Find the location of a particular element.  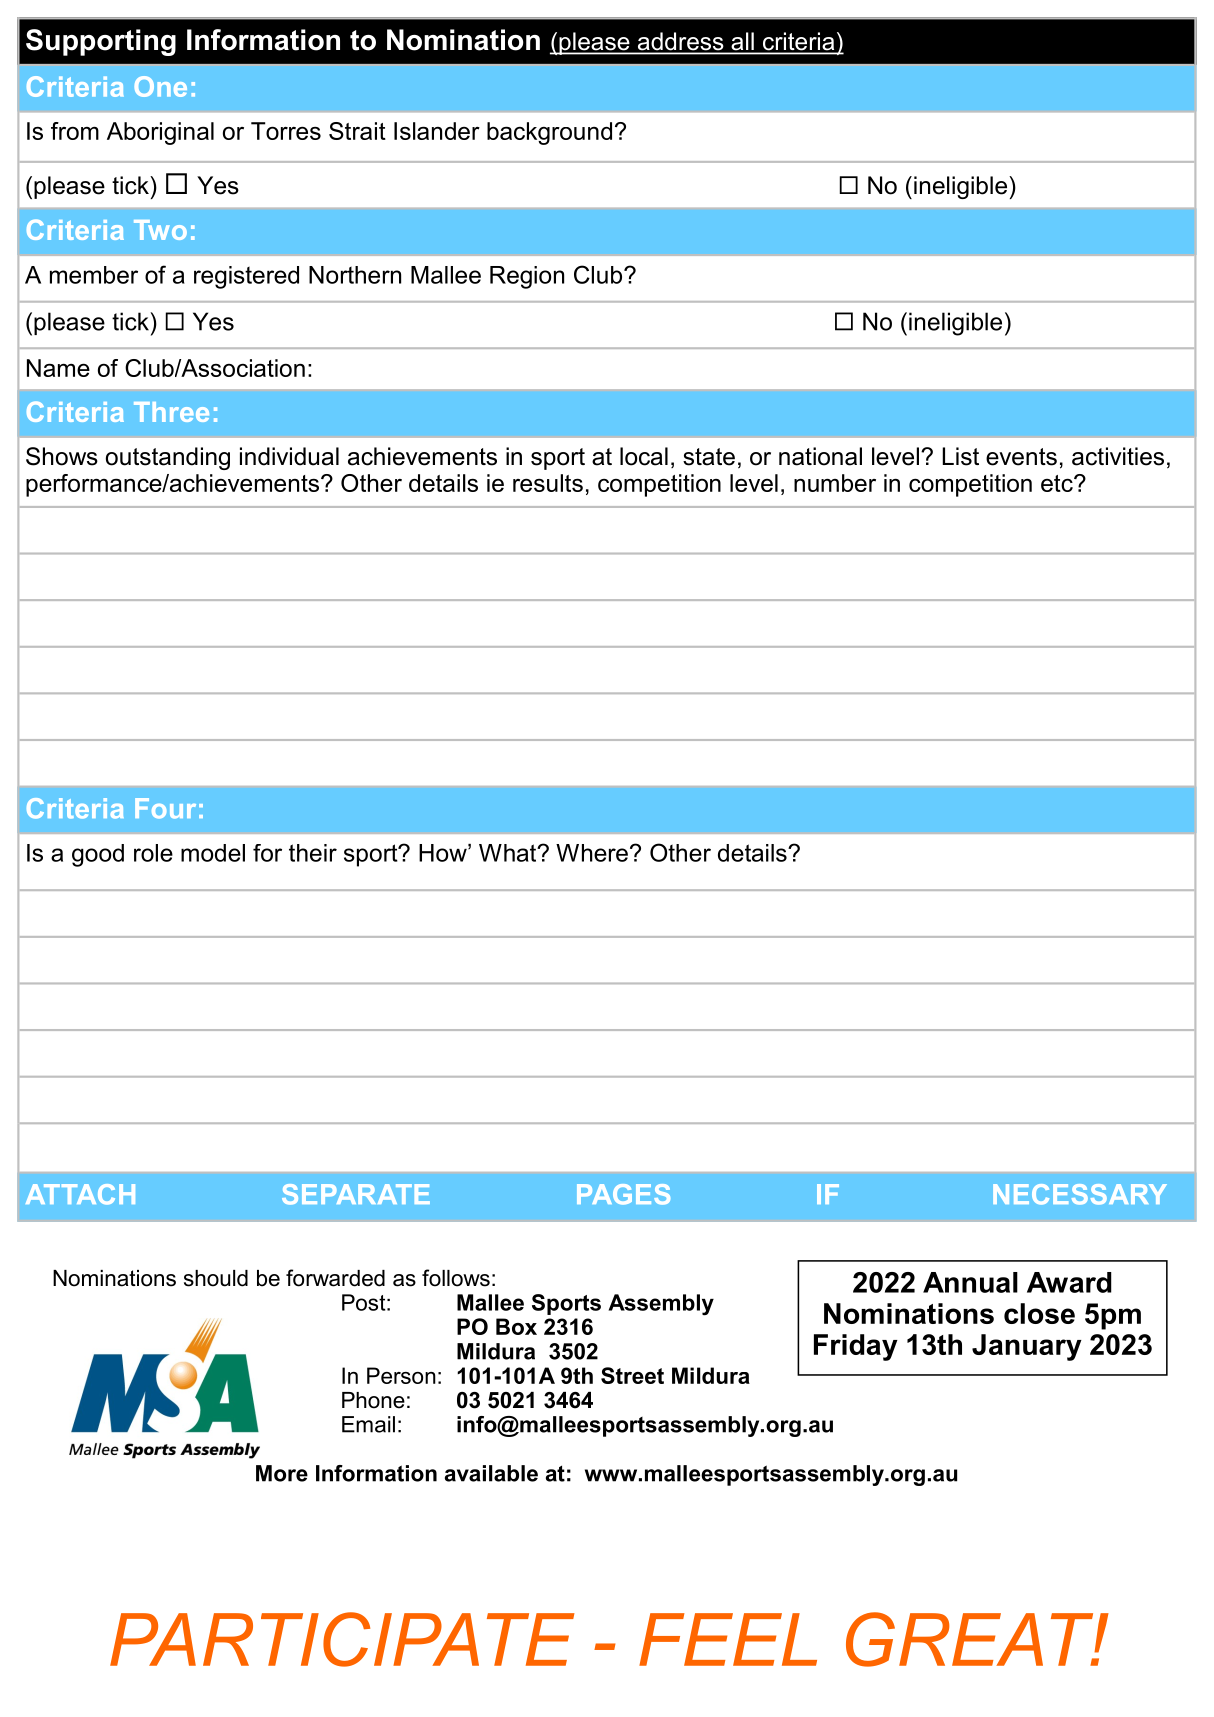

background is located at coordinates (549, 133).
